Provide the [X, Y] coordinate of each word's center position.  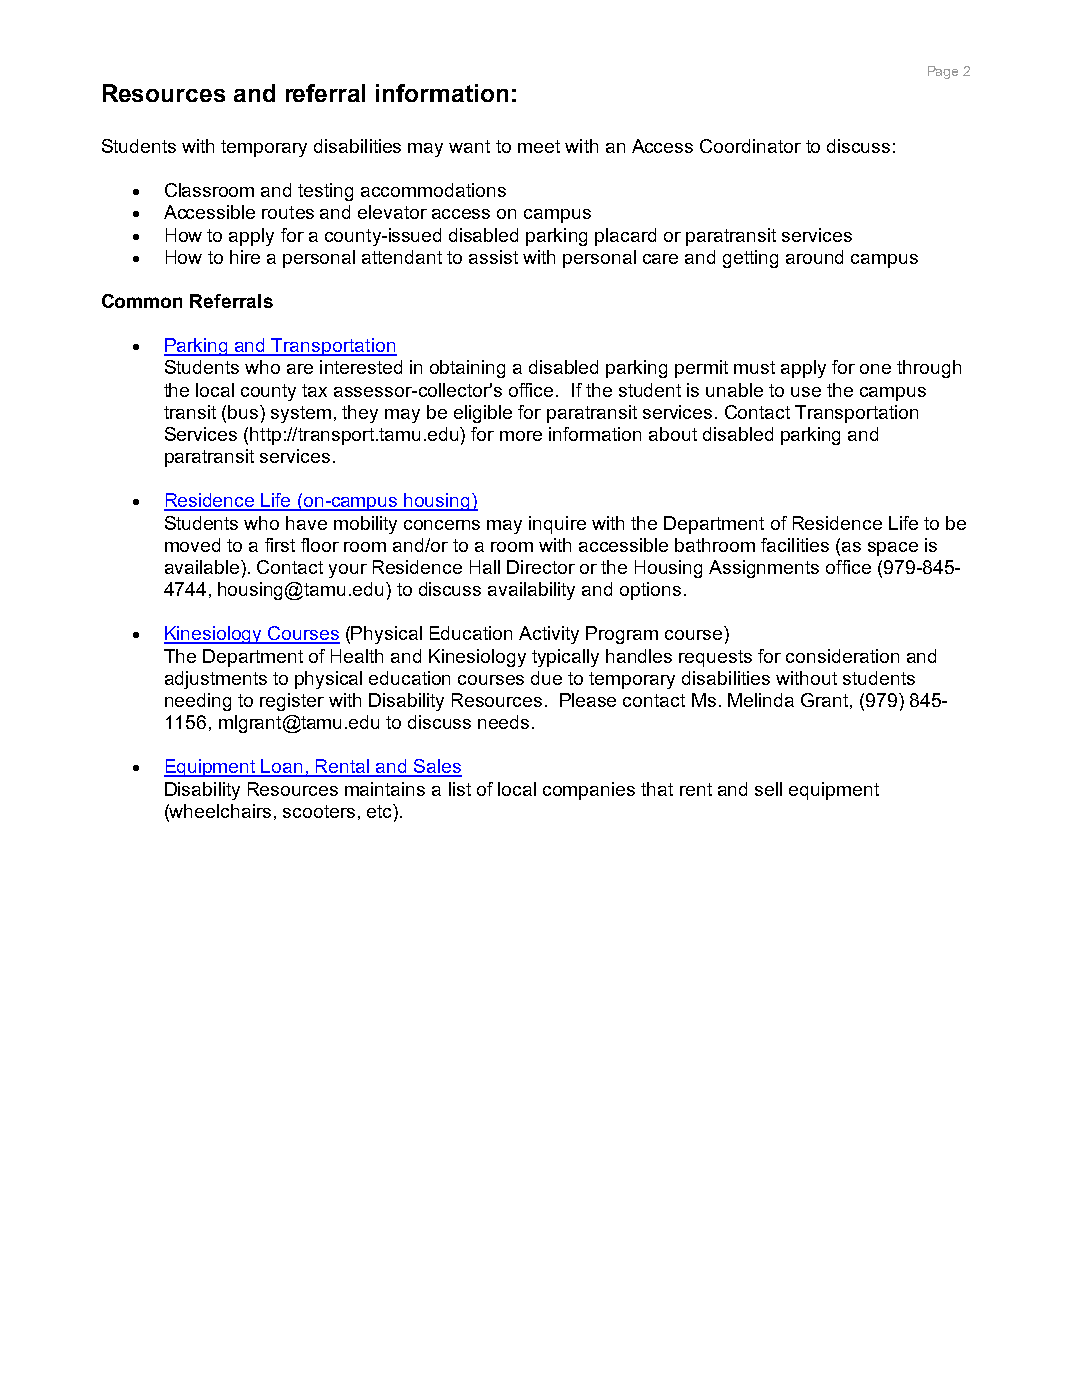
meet [539, 146]
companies [589, 791]
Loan [282, 767]
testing [325, 192]
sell [768, 789]
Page [943, 72]
